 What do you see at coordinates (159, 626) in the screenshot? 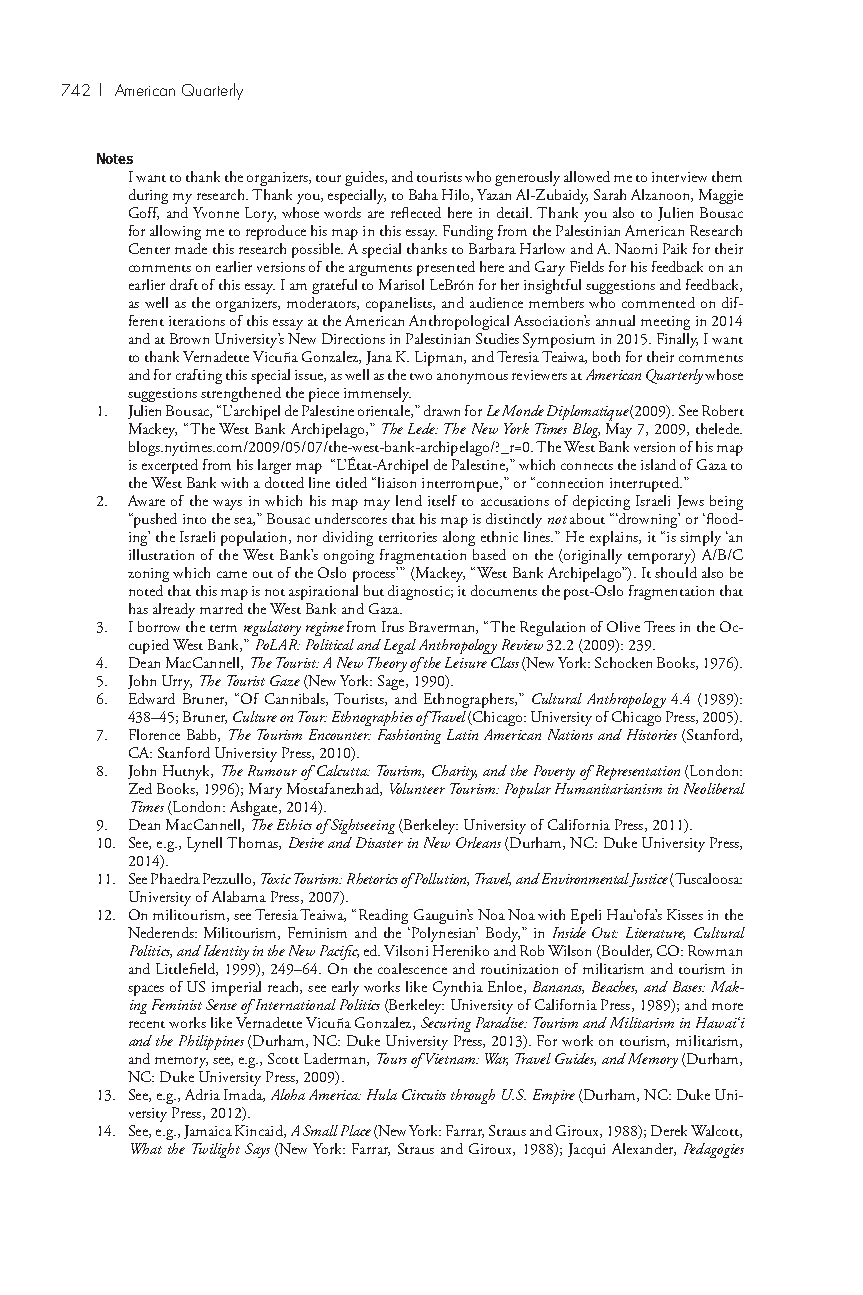
I see `borrow` at bounding box center [159, 626].
